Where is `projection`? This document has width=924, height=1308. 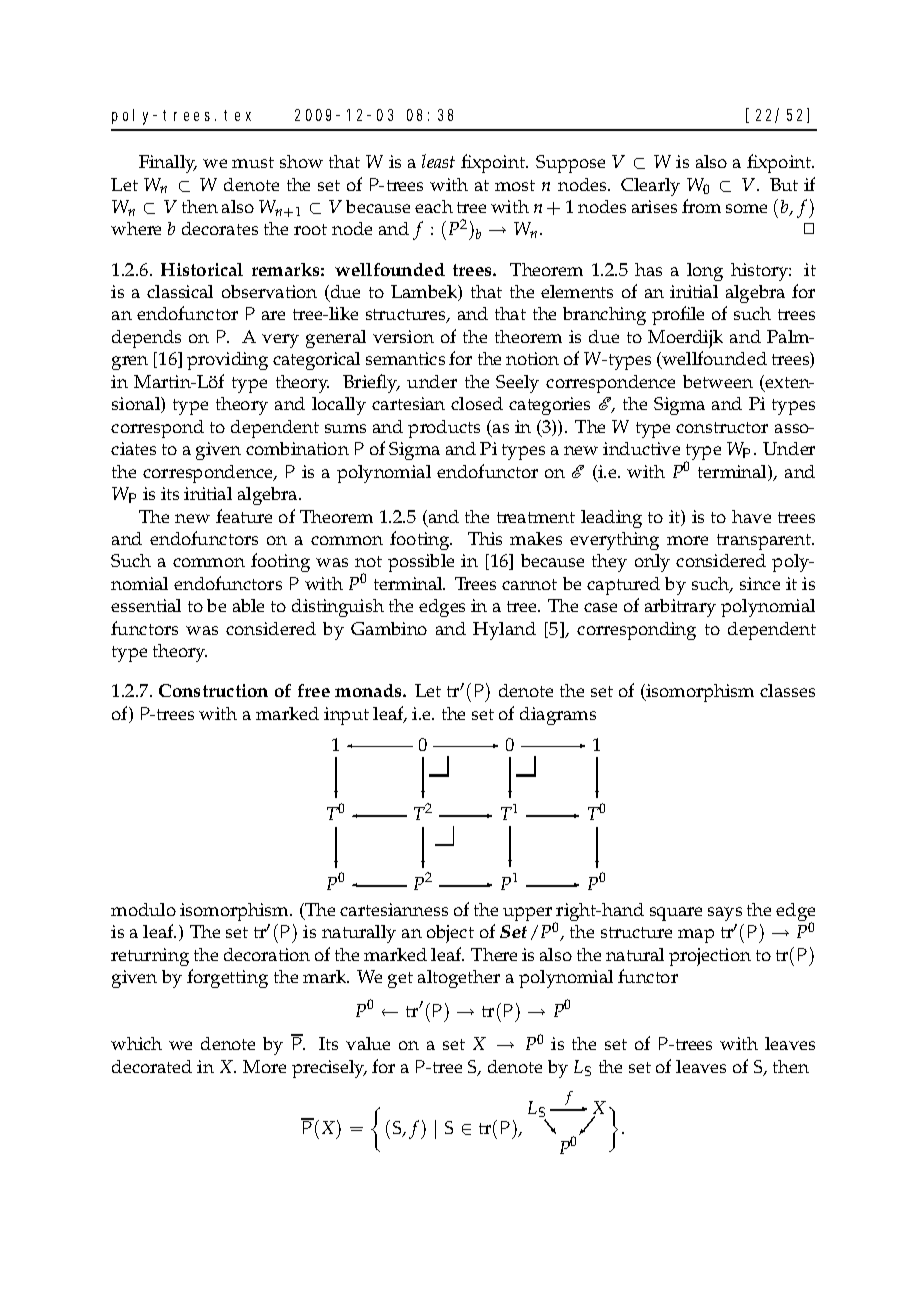 projection is located at coordinates (710, 957).
